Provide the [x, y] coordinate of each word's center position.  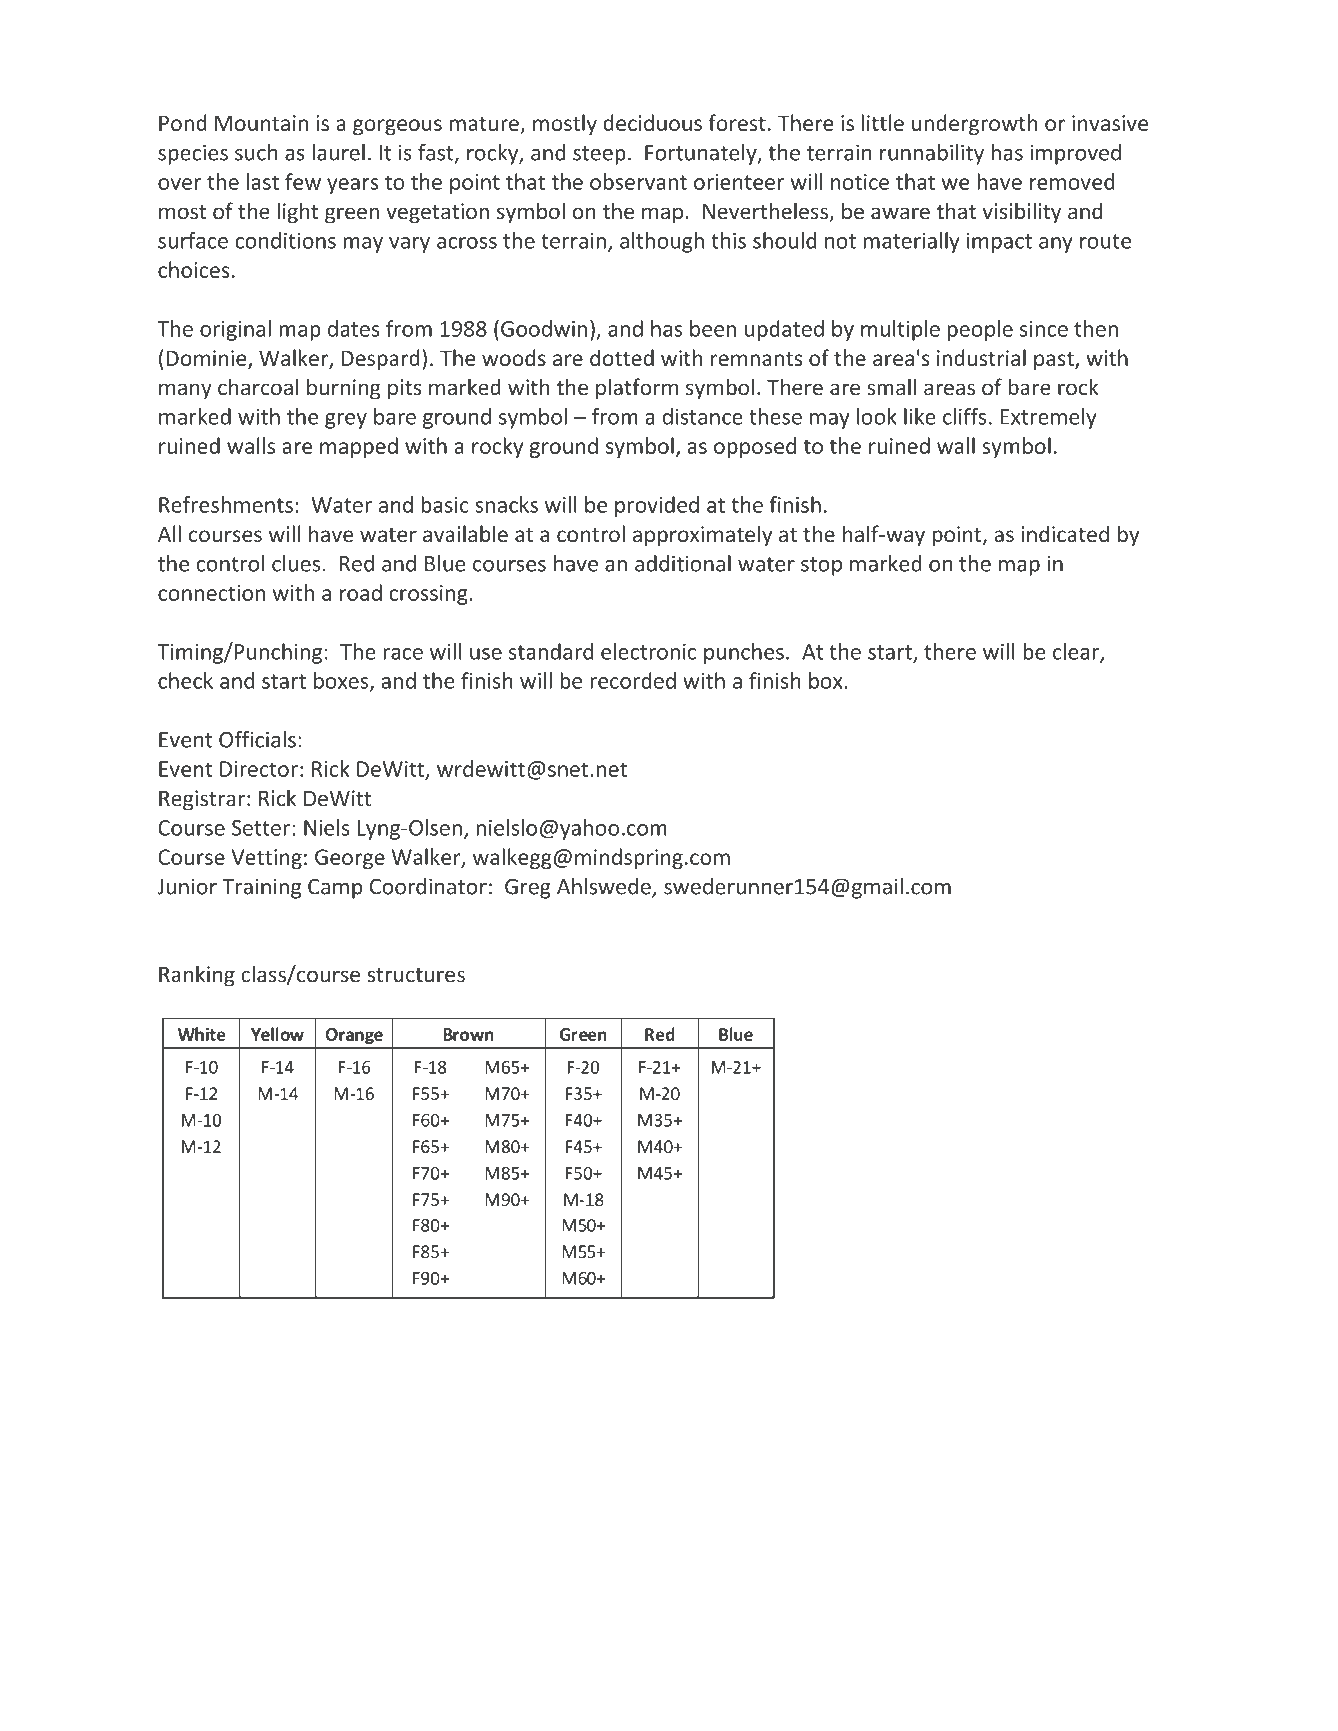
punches [744, 653]
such [256, 152]
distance [703, 416]
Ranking [197, 976]
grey [346, 421]
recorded [633, 680]
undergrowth [974, 124]
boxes [342, 681]
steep [599, 155]
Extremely [1048, 418]
